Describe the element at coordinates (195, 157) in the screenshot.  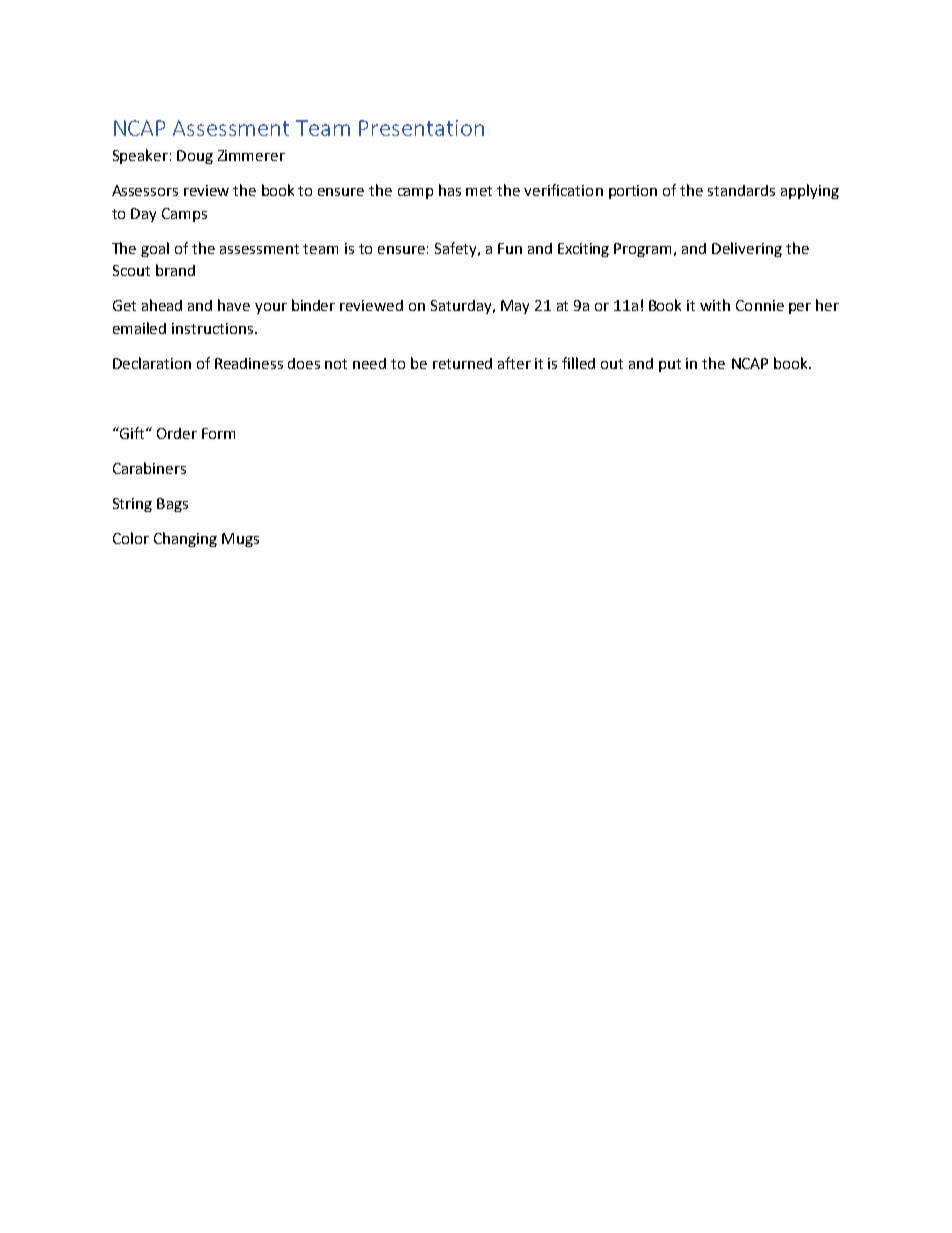
I see `Doug` at that location.
